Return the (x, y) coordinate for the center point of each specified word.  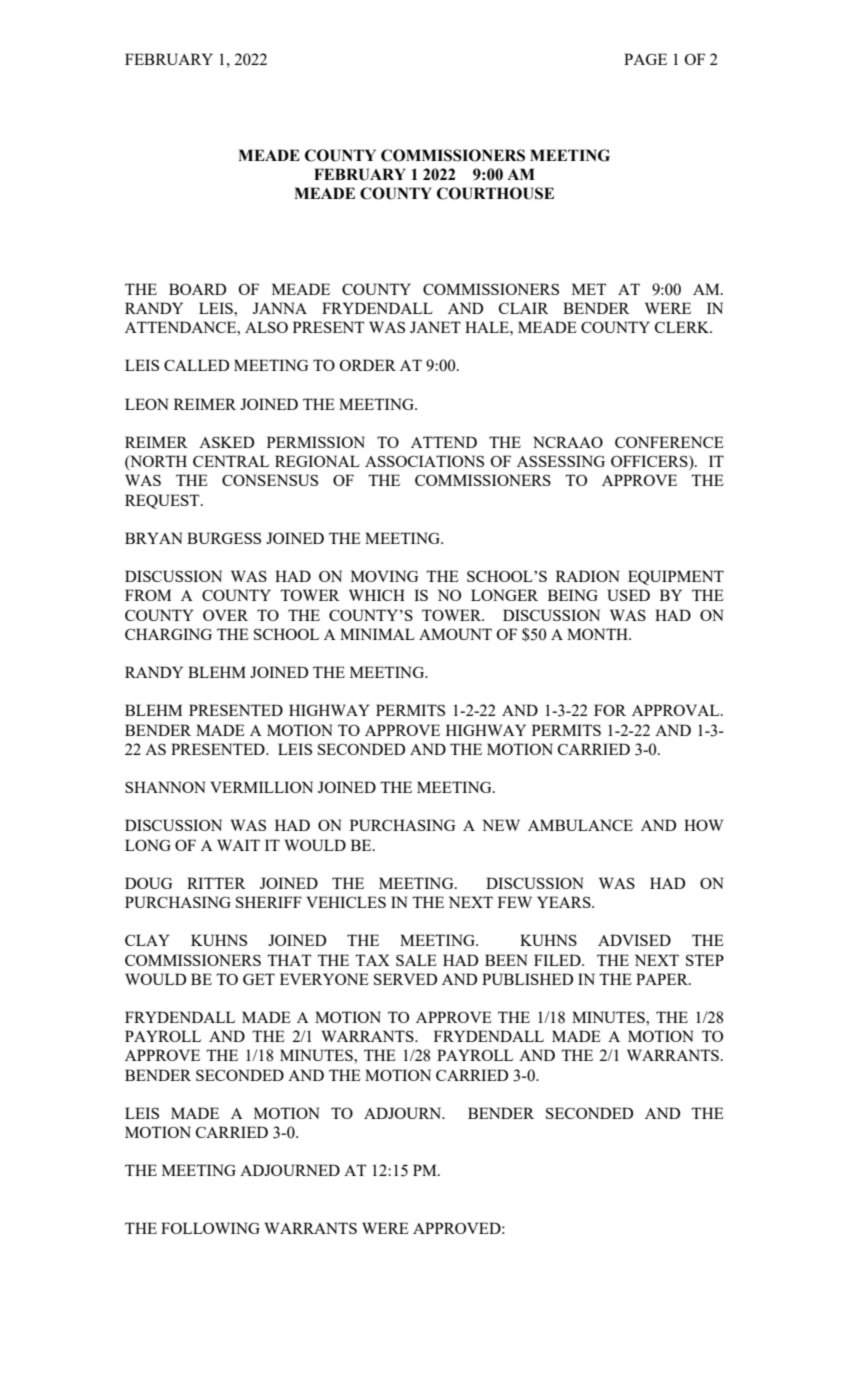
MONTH (598, 634)
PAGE (645, 59)
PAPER (663, 979)
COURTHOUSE (495, 193)
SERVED (405, 979)
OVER (225, 615)
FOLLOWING (210, 1228)
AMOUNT (455, 634)
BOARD (197, 289)
